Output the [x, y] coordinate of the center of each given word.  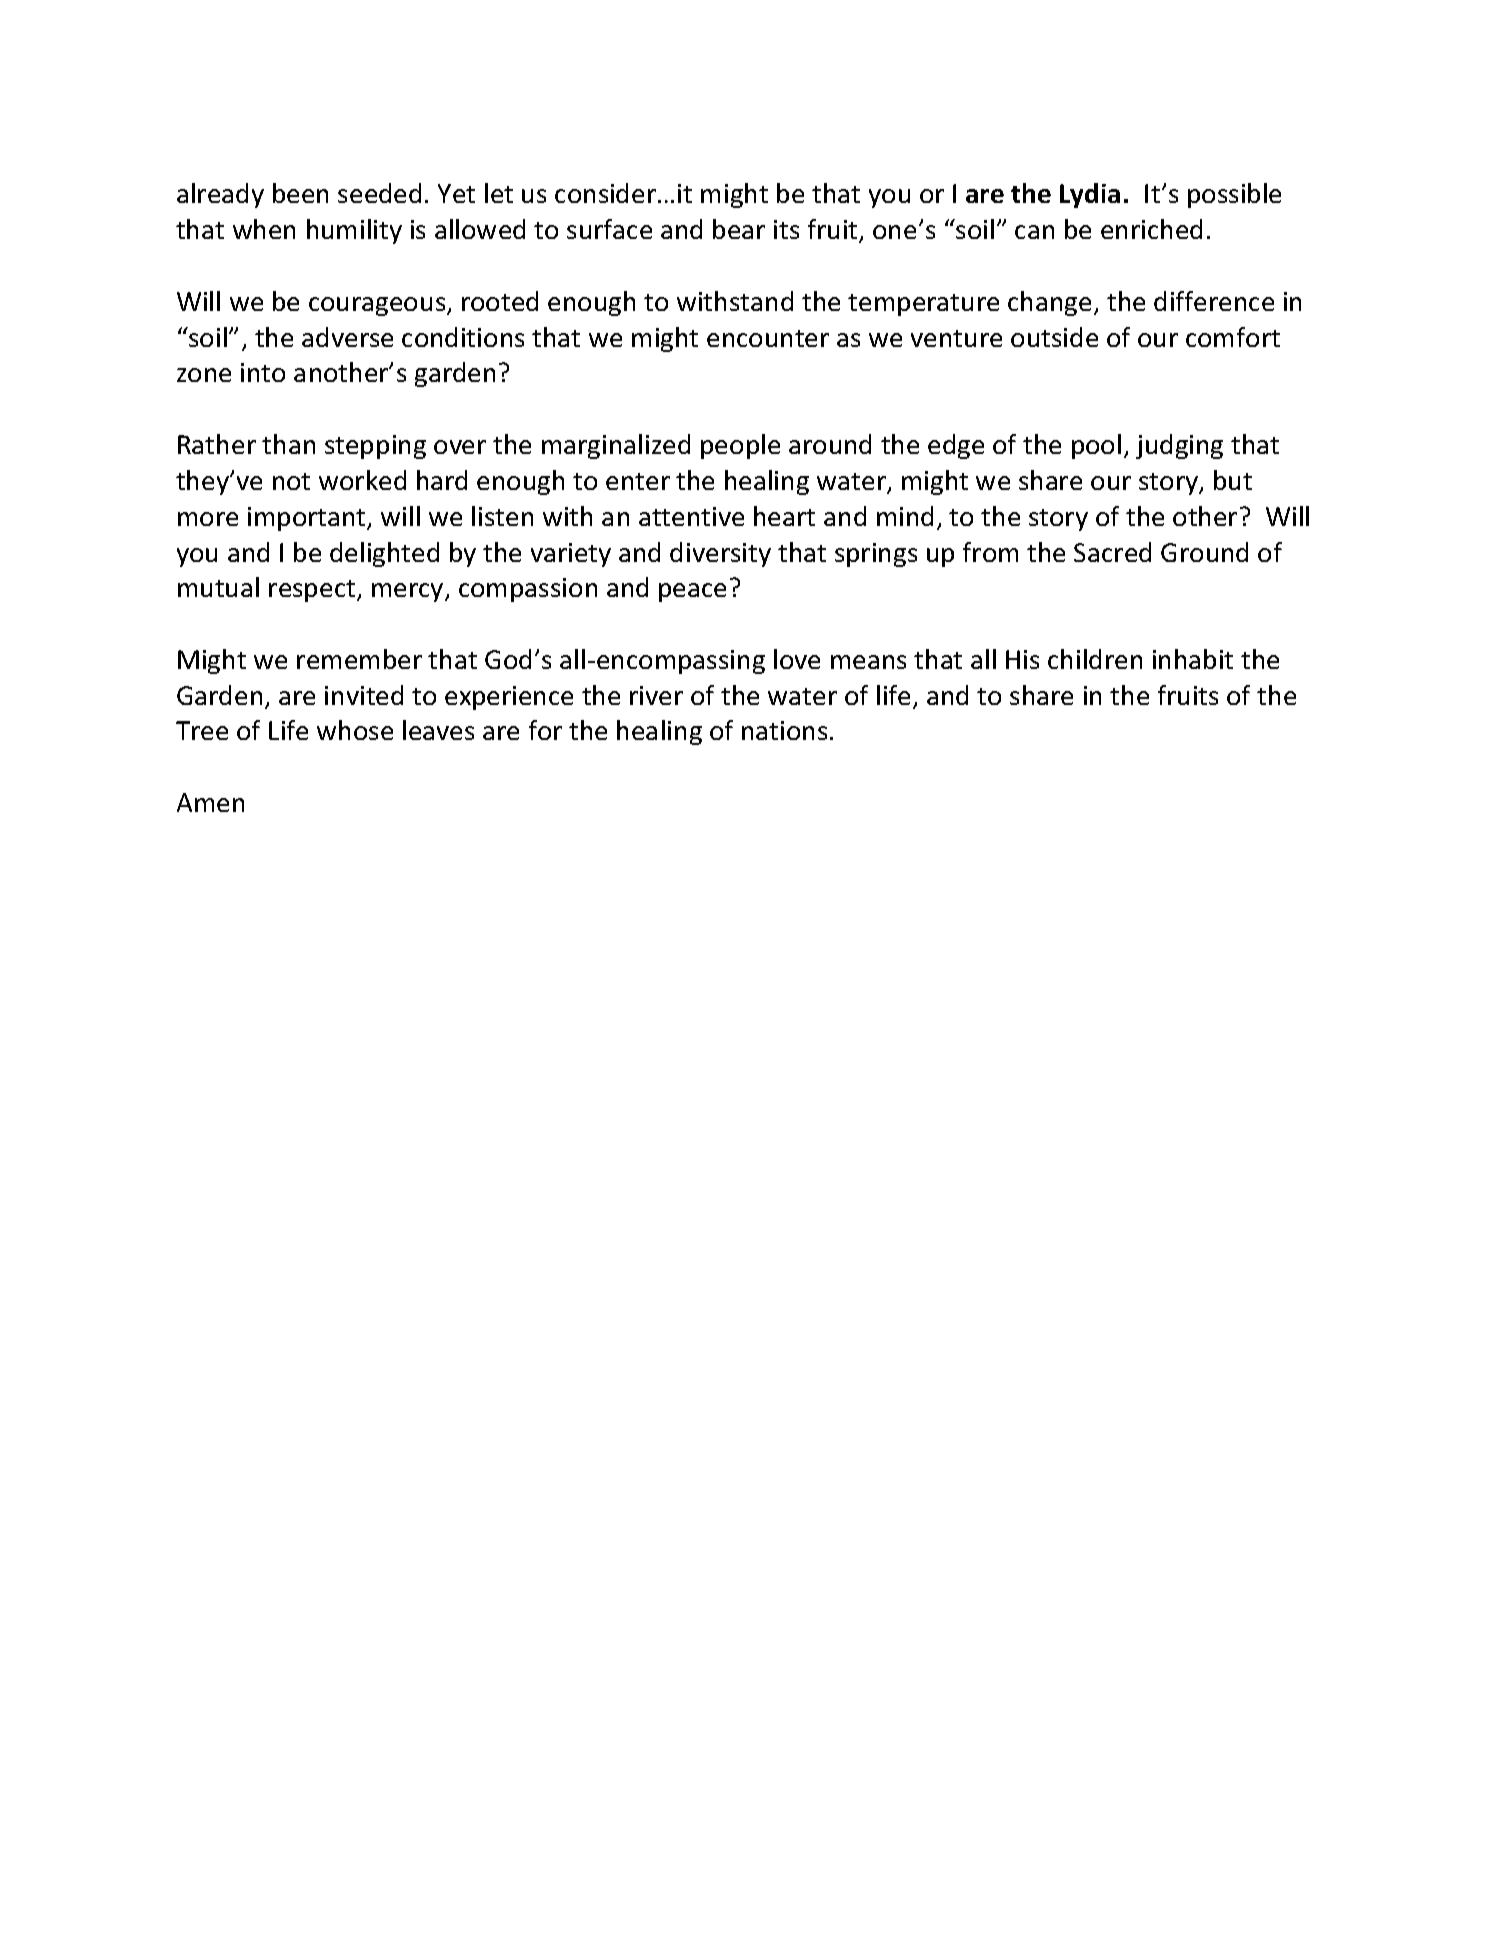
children [1095, 659]
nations [784, 730]
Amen [210, 802]
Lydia [1090, 195]
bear [739, 229]
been [300, 193]
